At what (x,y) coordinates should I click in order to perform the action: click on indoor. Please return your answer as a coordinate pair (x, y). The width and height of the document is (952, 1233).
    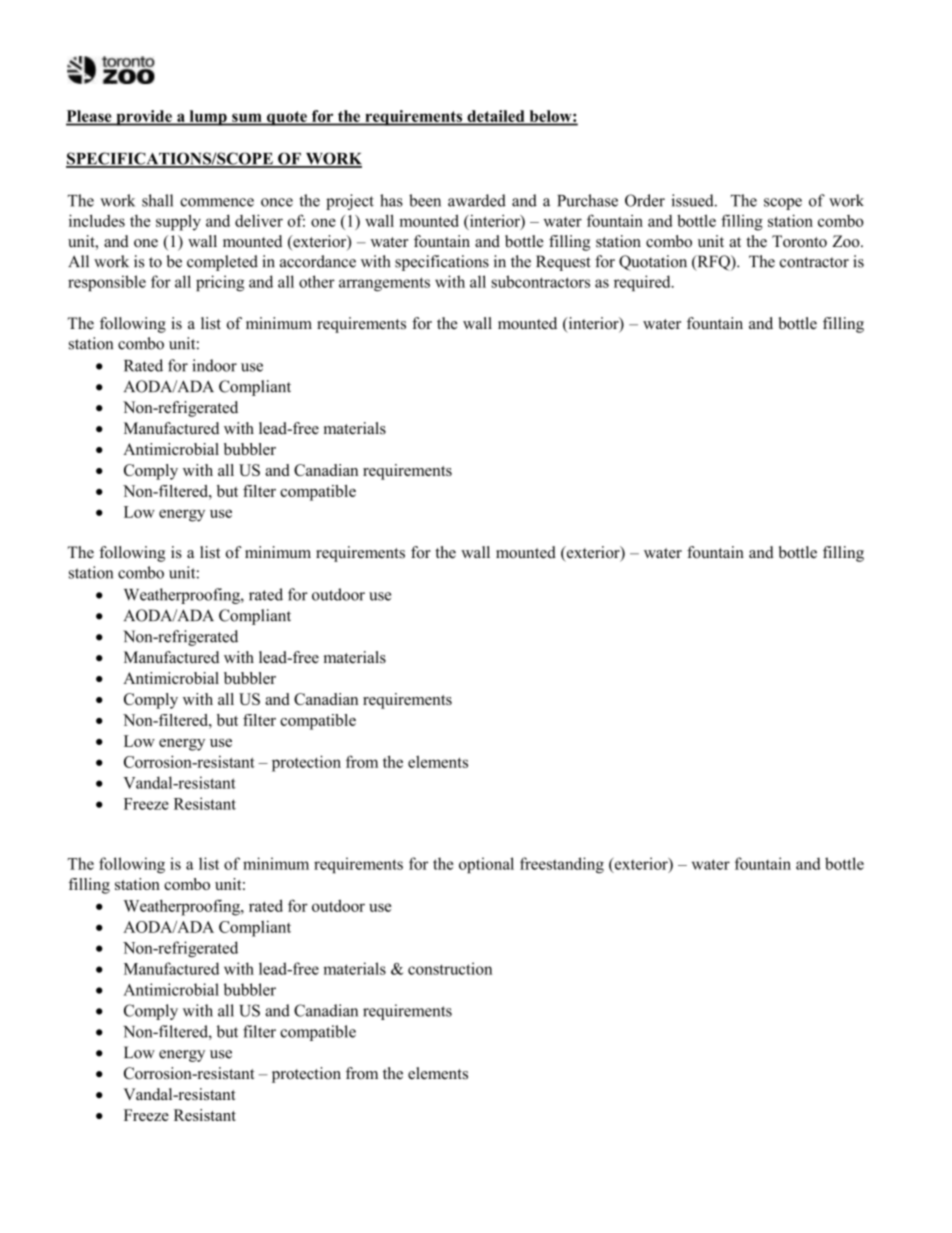
    Looking at the image, I should click on (214, 365).
